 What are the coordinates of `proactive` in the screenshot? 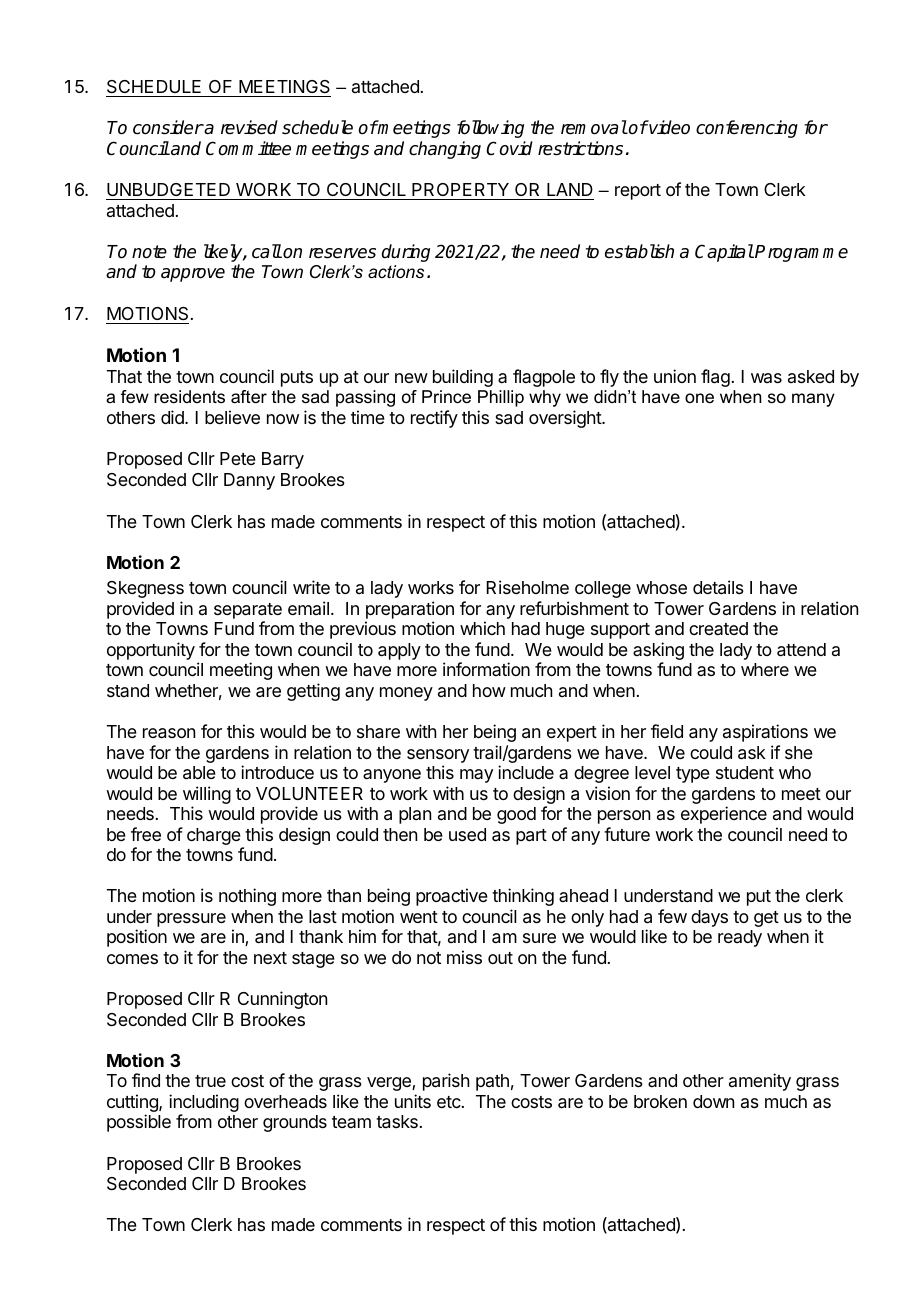 It's located at (452, 897).
